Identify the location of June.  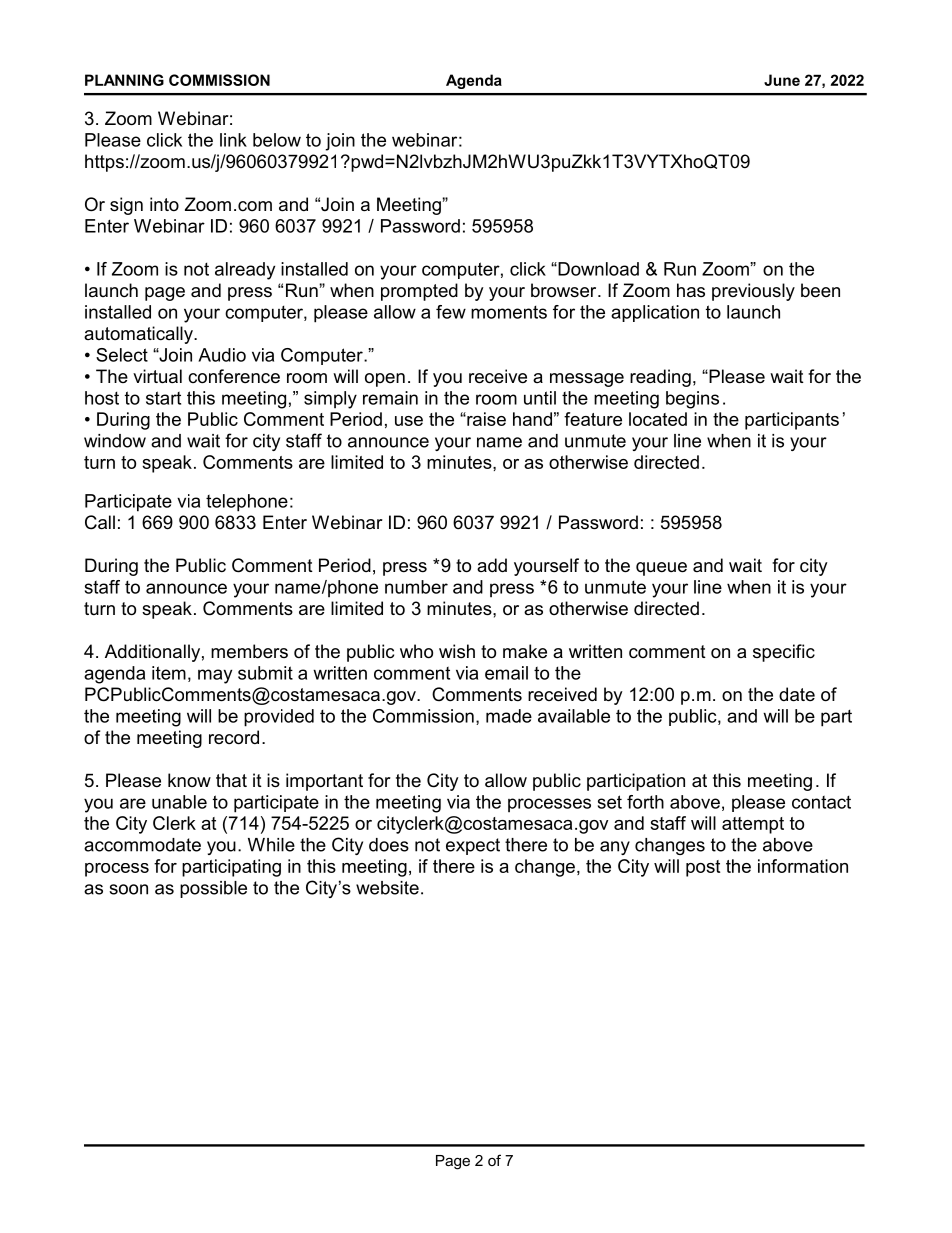
(782, 80).
